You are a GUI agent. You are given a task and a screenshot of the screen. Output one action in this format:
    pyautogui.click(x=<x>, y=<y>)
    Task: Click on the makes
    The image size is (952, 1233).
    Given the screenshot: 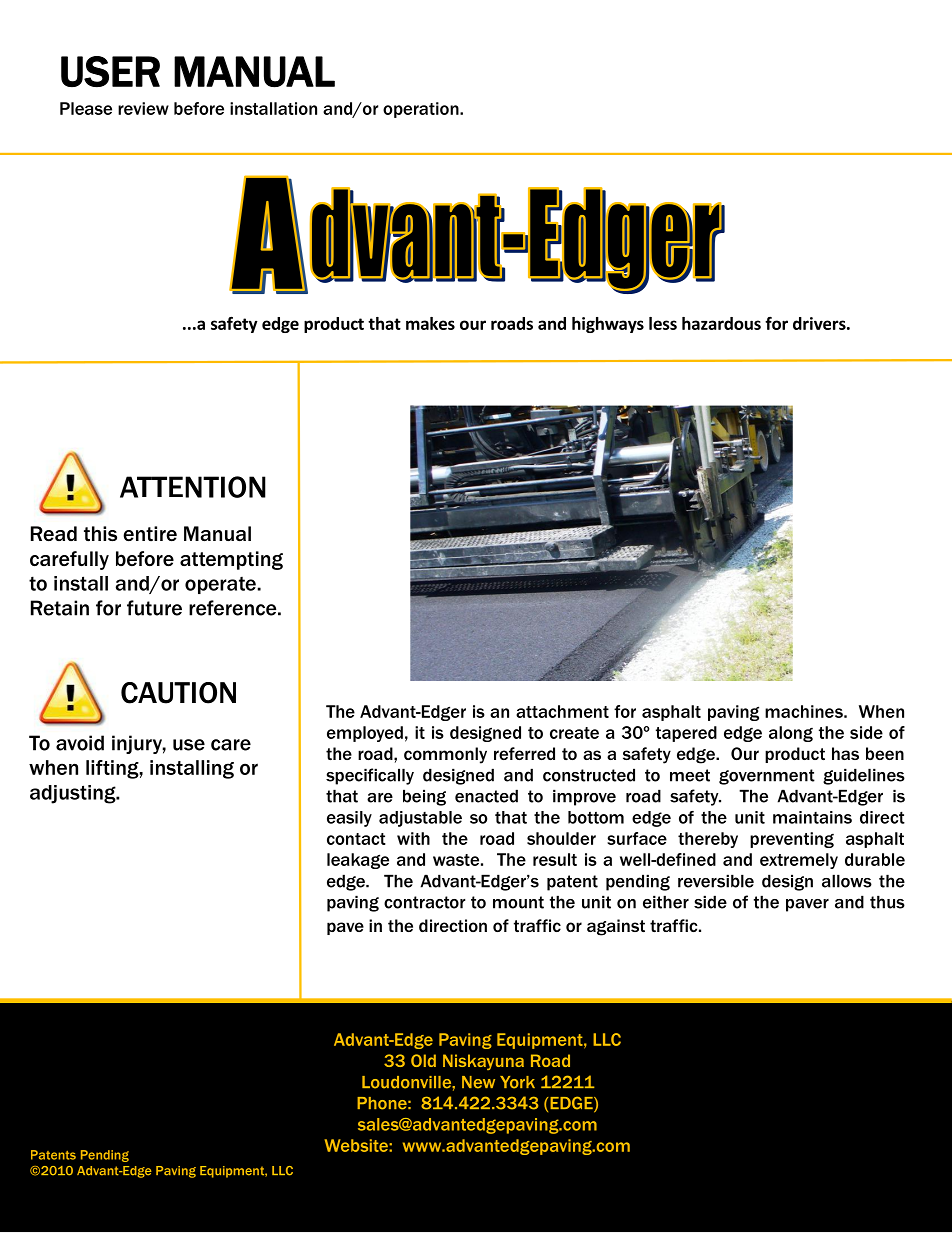 What is the action you would take?
    pyautogui.click(x=430, y=323)
